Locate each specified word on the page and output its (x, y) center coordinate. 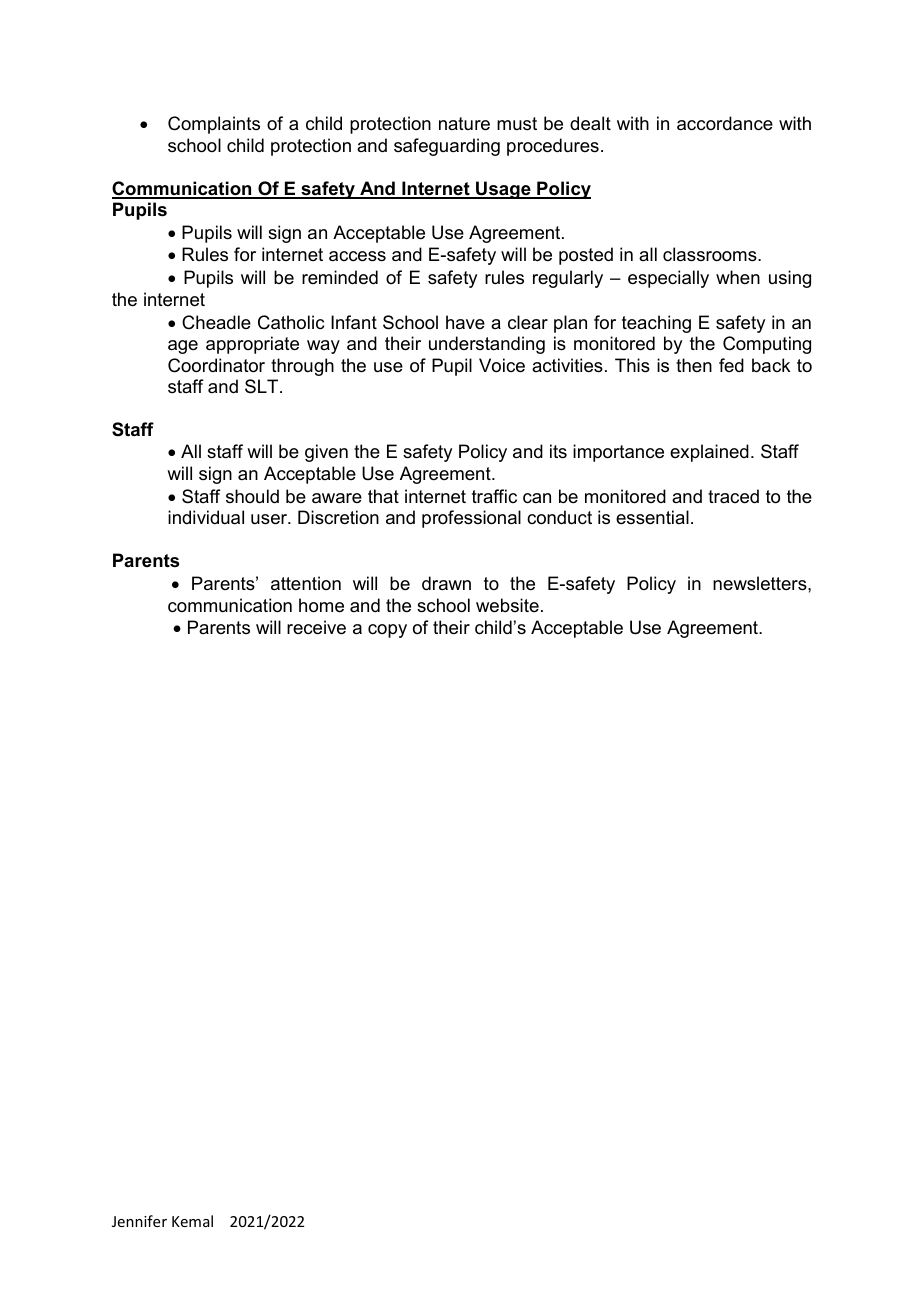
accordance (725, 123)
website (507, 605)
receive (316, 627)
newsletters (761, 583)
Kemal (192, 1221)
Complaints (214, 125)
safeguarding (447, 147)
